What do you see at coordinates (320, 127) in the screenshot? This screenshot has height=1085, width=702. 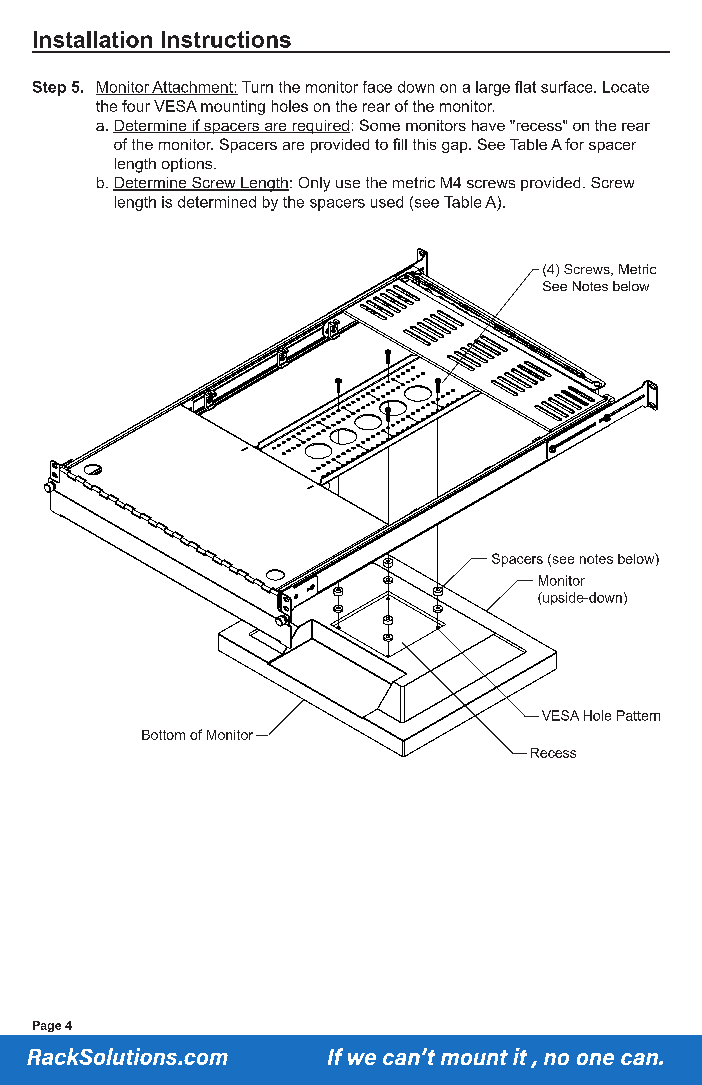 I see `required` at bounding box center [320, 127].
